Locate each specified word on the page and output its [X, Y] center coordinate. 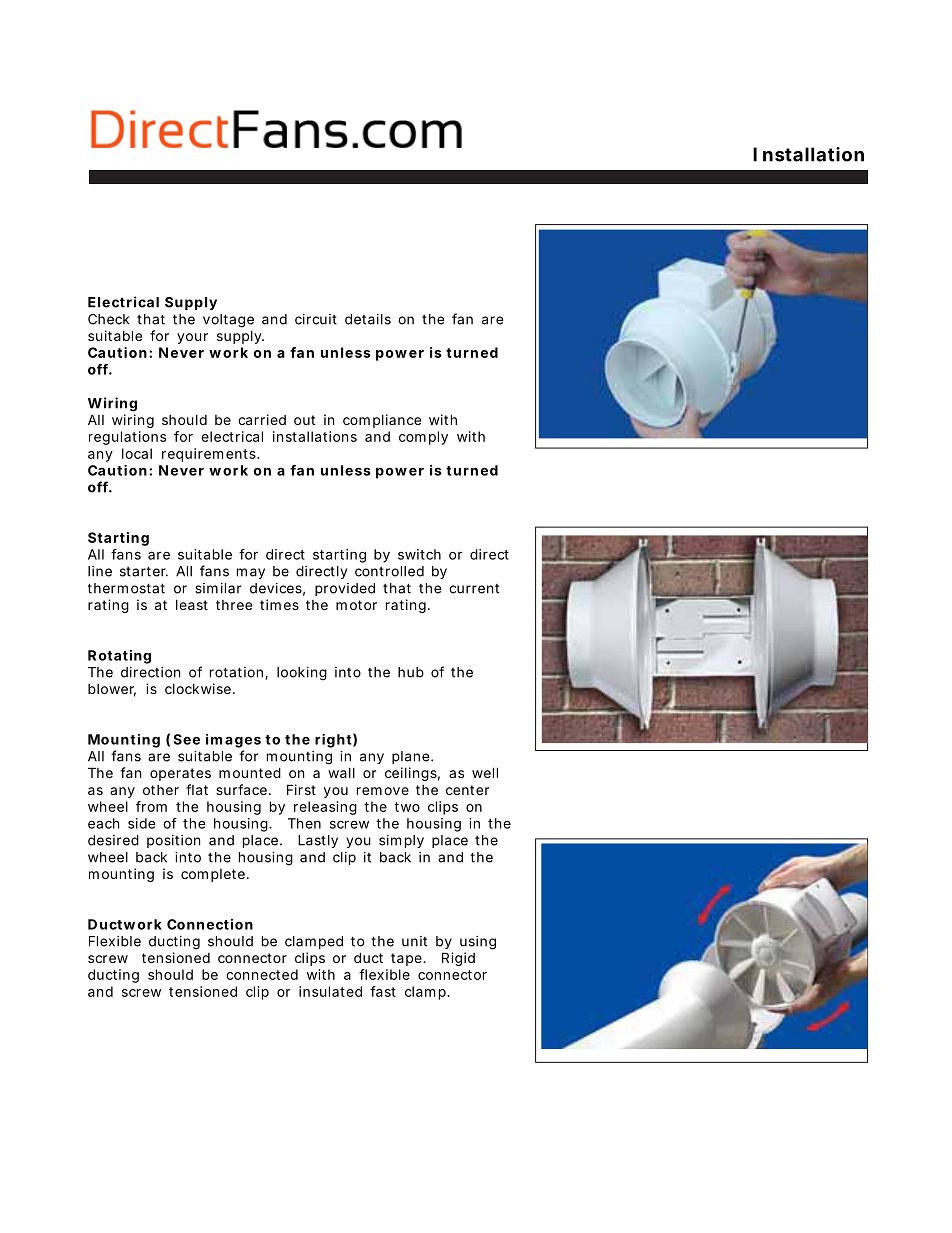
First [301, 789]
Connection [210, 924]
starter [144, 571]
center [467, 790]
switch [419, 554]
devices [277, 589]
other [161, 790]
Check [109, 319]
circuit [316, 319]
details [368, 319]
